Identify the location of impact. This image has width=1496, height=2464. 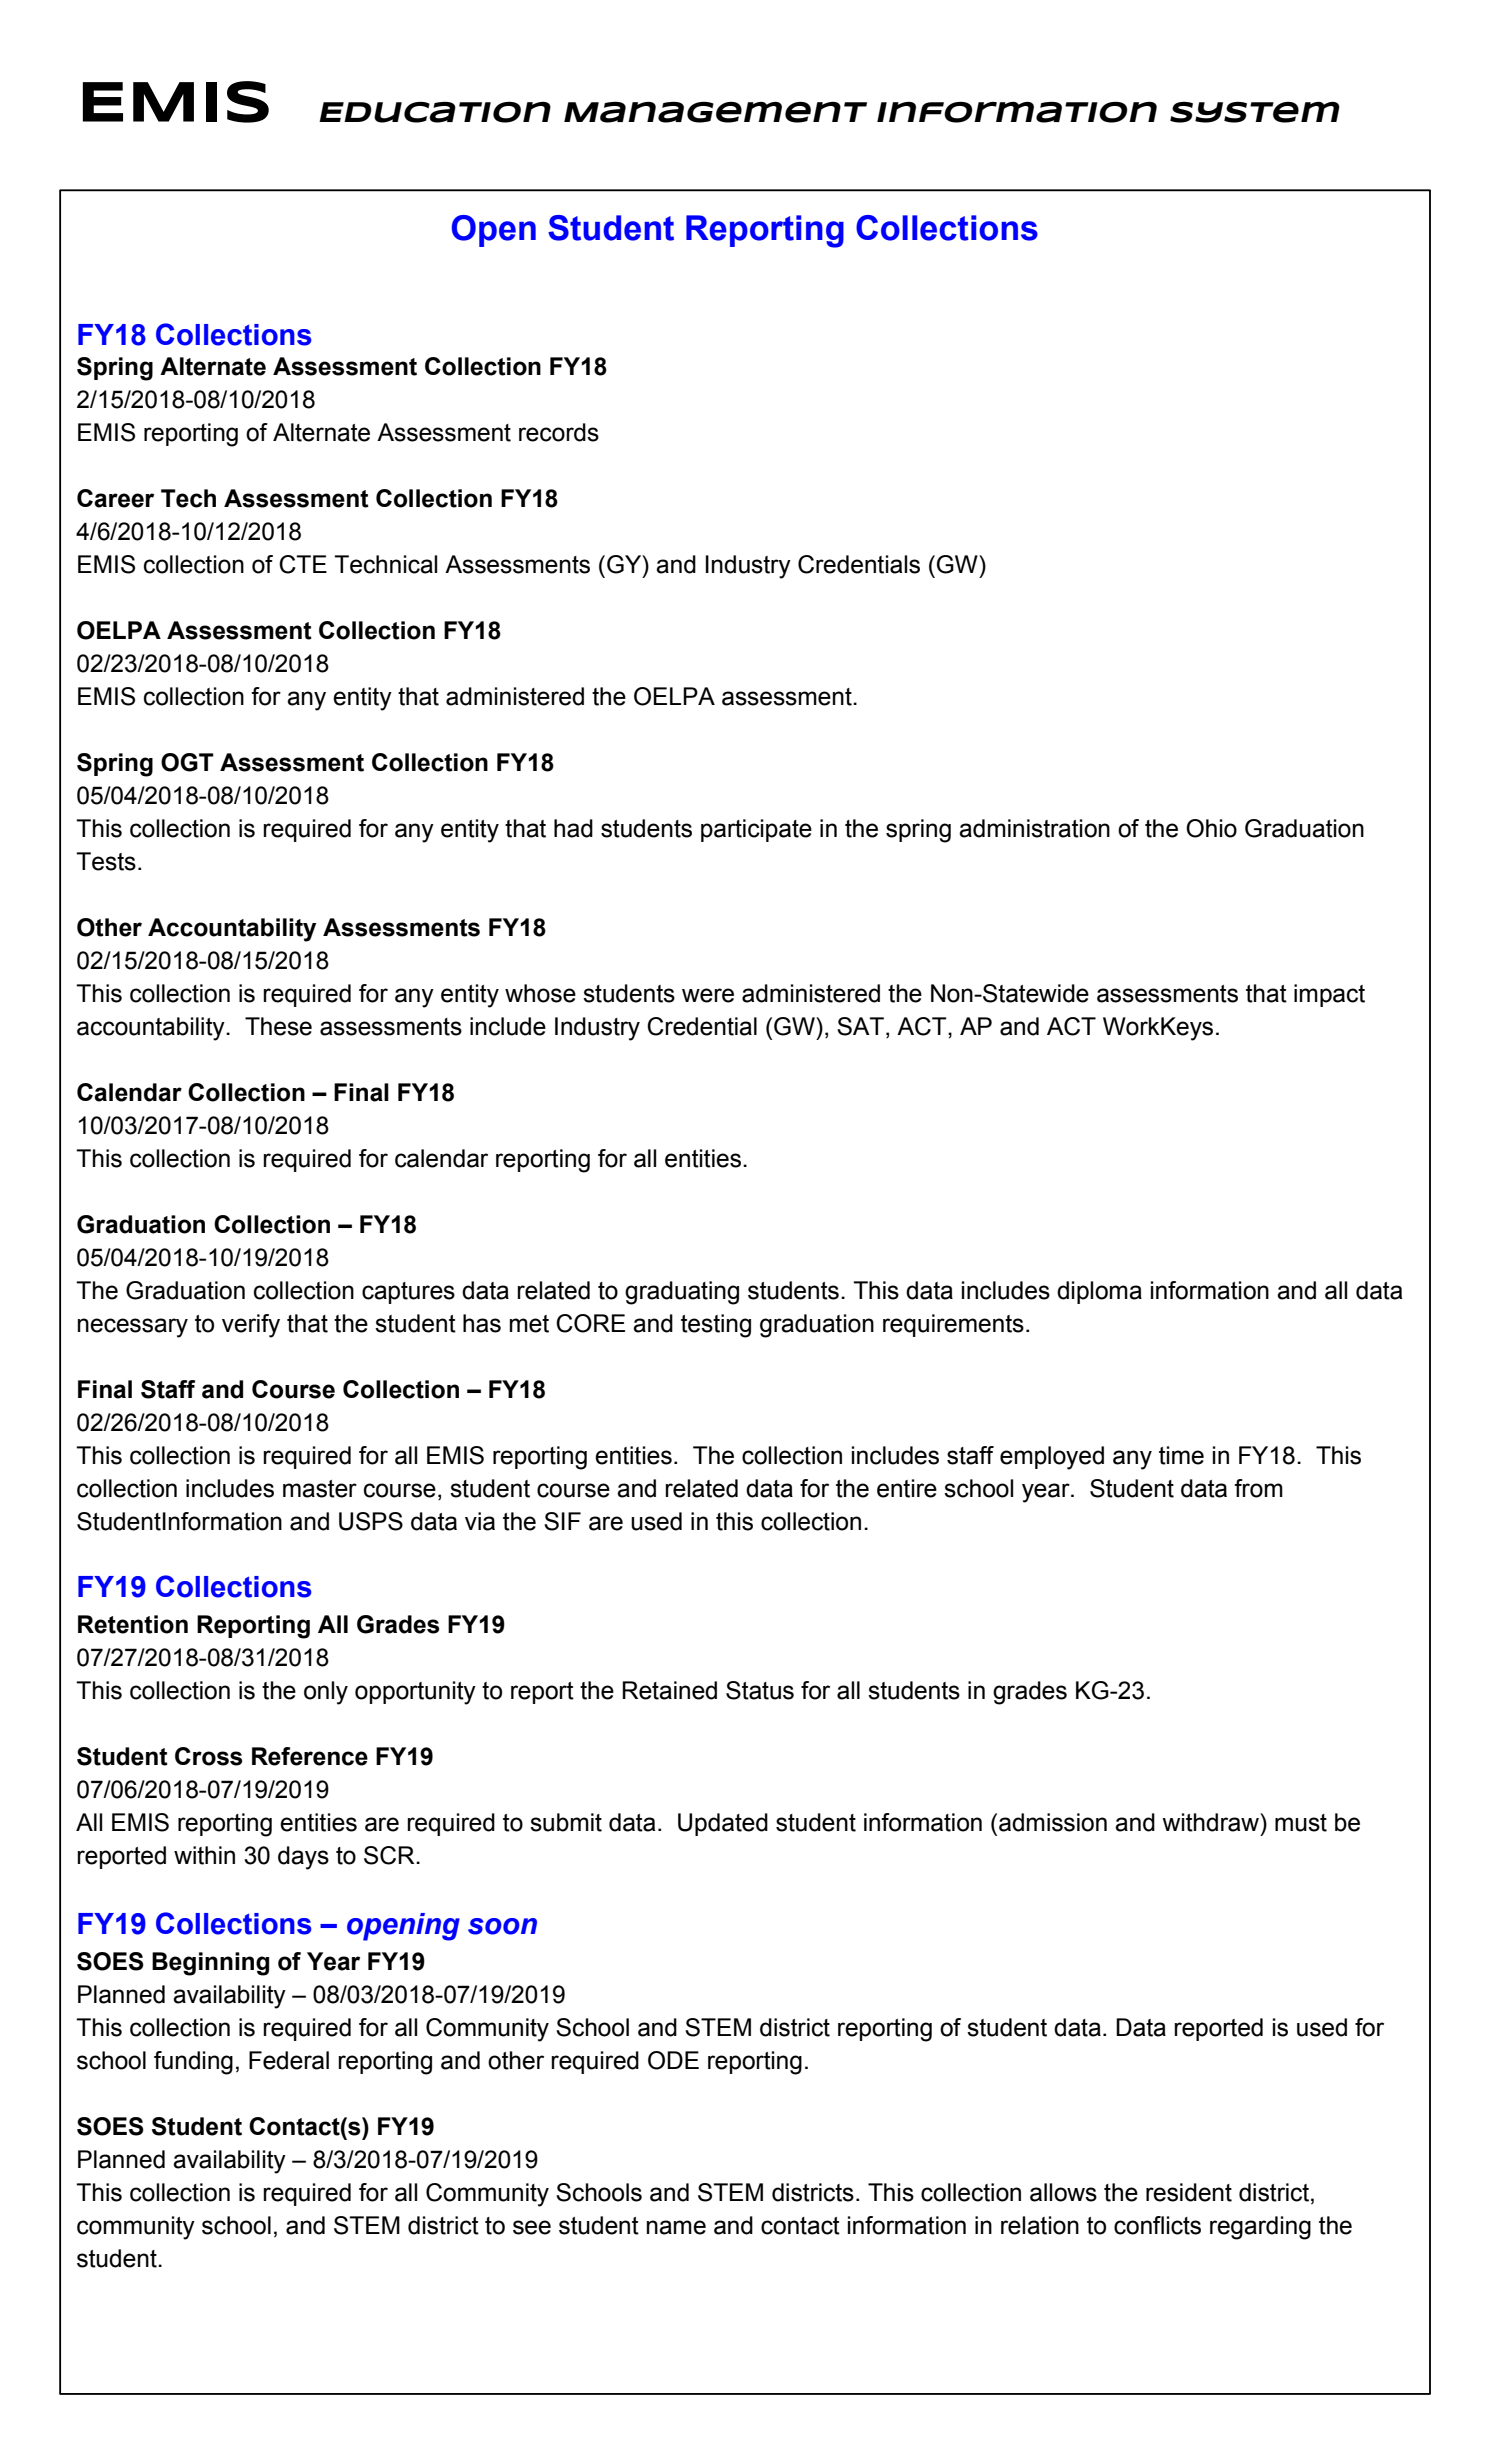
(1329, 995).
